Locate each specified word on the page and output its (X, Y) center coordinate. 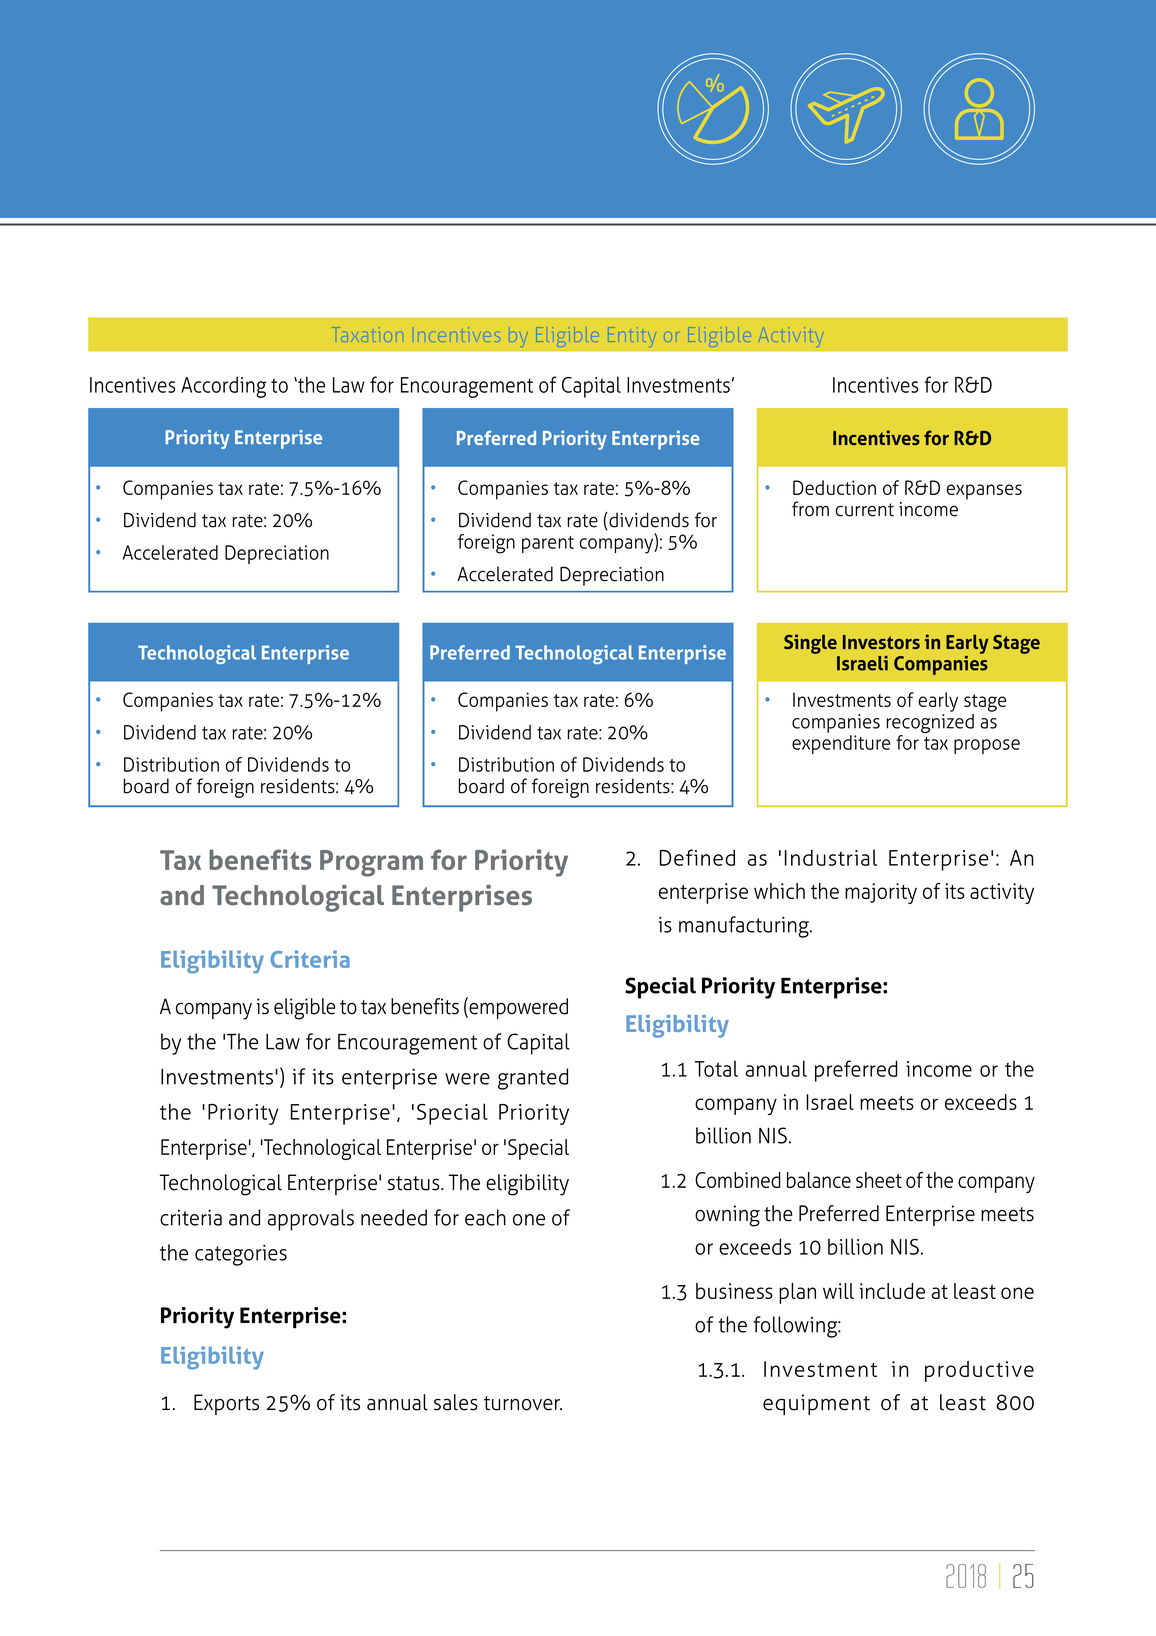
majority (881, 893)
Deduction (834, 487)
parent (548, 544)
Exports (226, 1404)
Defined (697, 857)
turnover (523, 1403)
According (223, 387)
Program (371, 863)
